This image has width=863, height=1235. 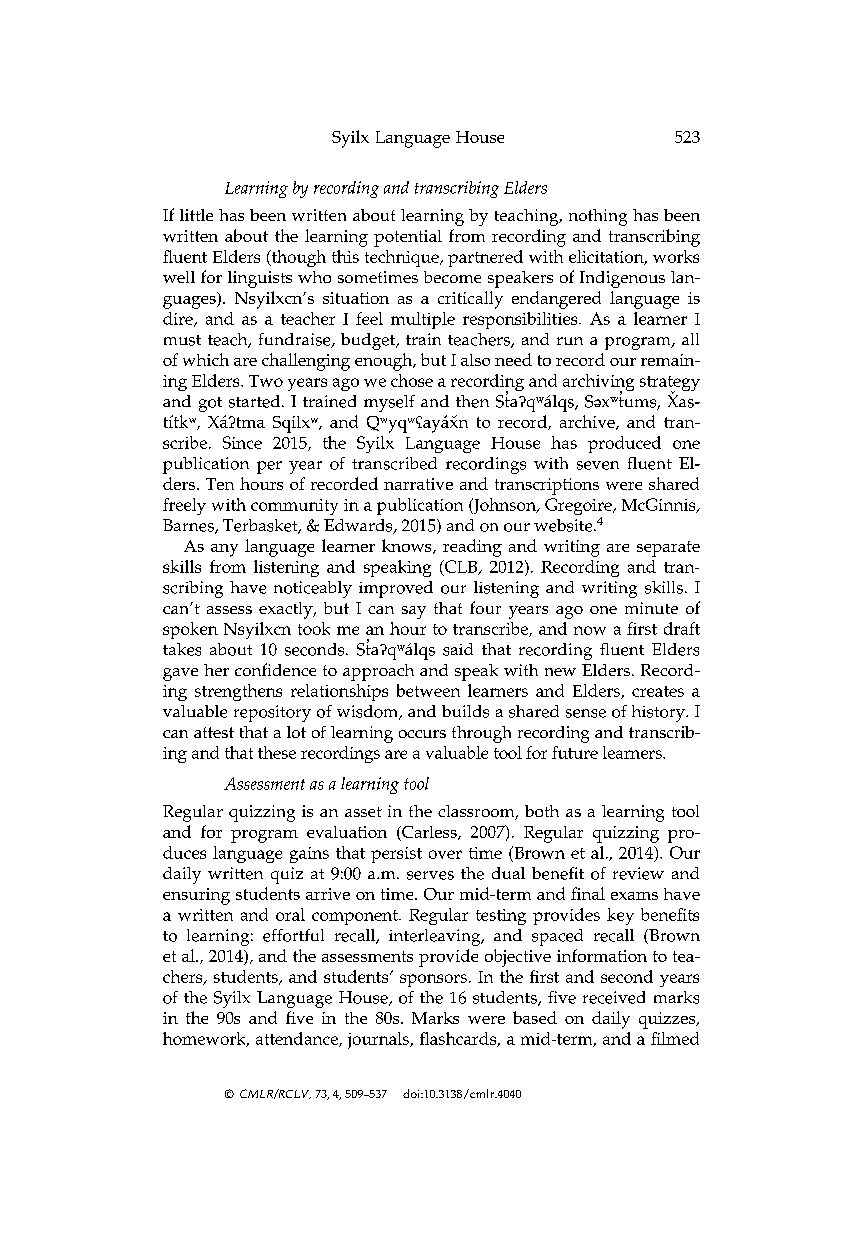 I want to click on potential, so click(x=408, y=238).
